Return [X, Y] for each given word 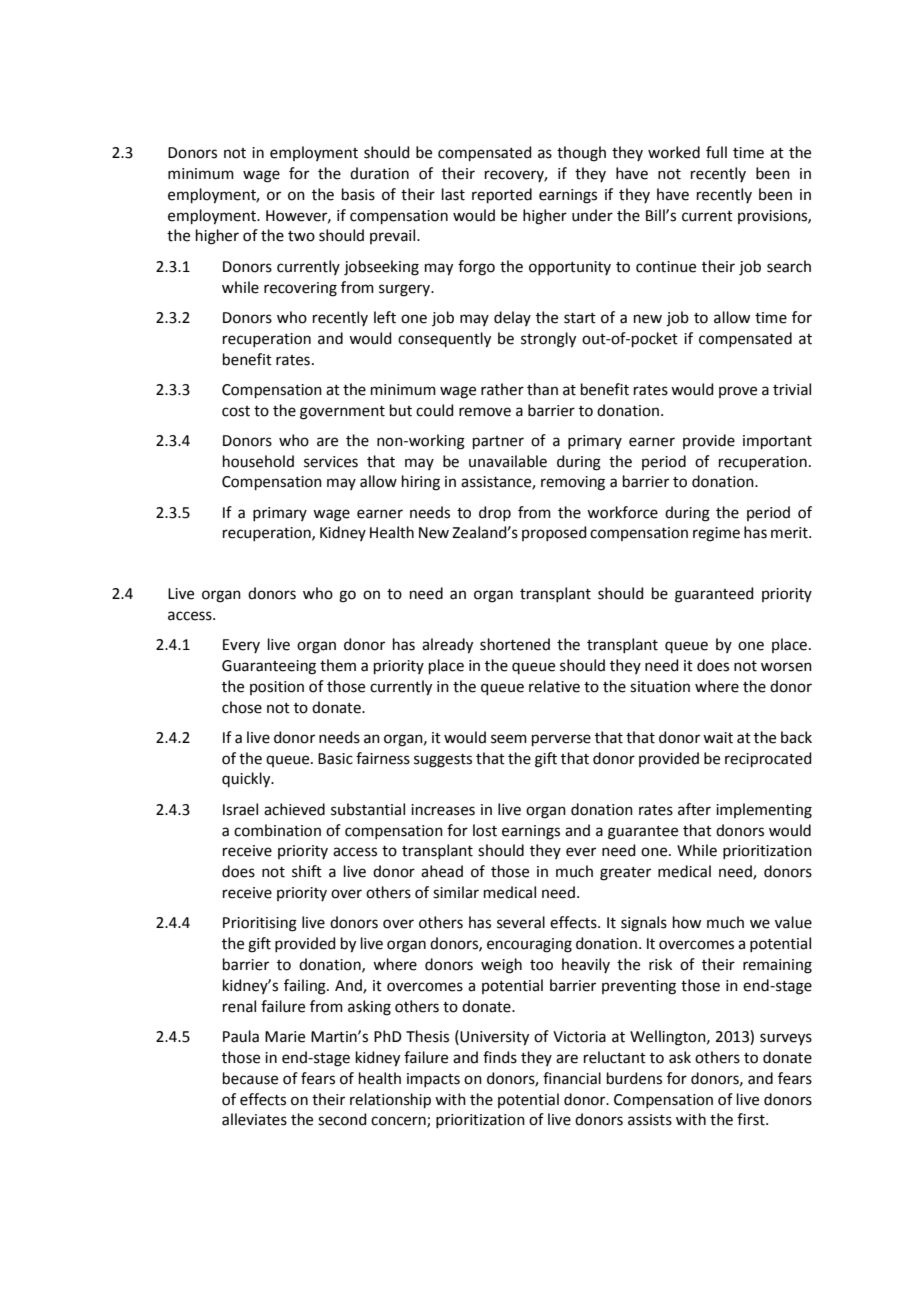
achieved [294, 809]
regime [716, 534]
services [331, 462]
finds [500, 1057]
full [716, 152]
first [752, 1119]
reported [502, 195]
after [694, 809]
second [342, 1119]
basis [358, 194]
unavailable [508, 461]
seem [509, 739]
